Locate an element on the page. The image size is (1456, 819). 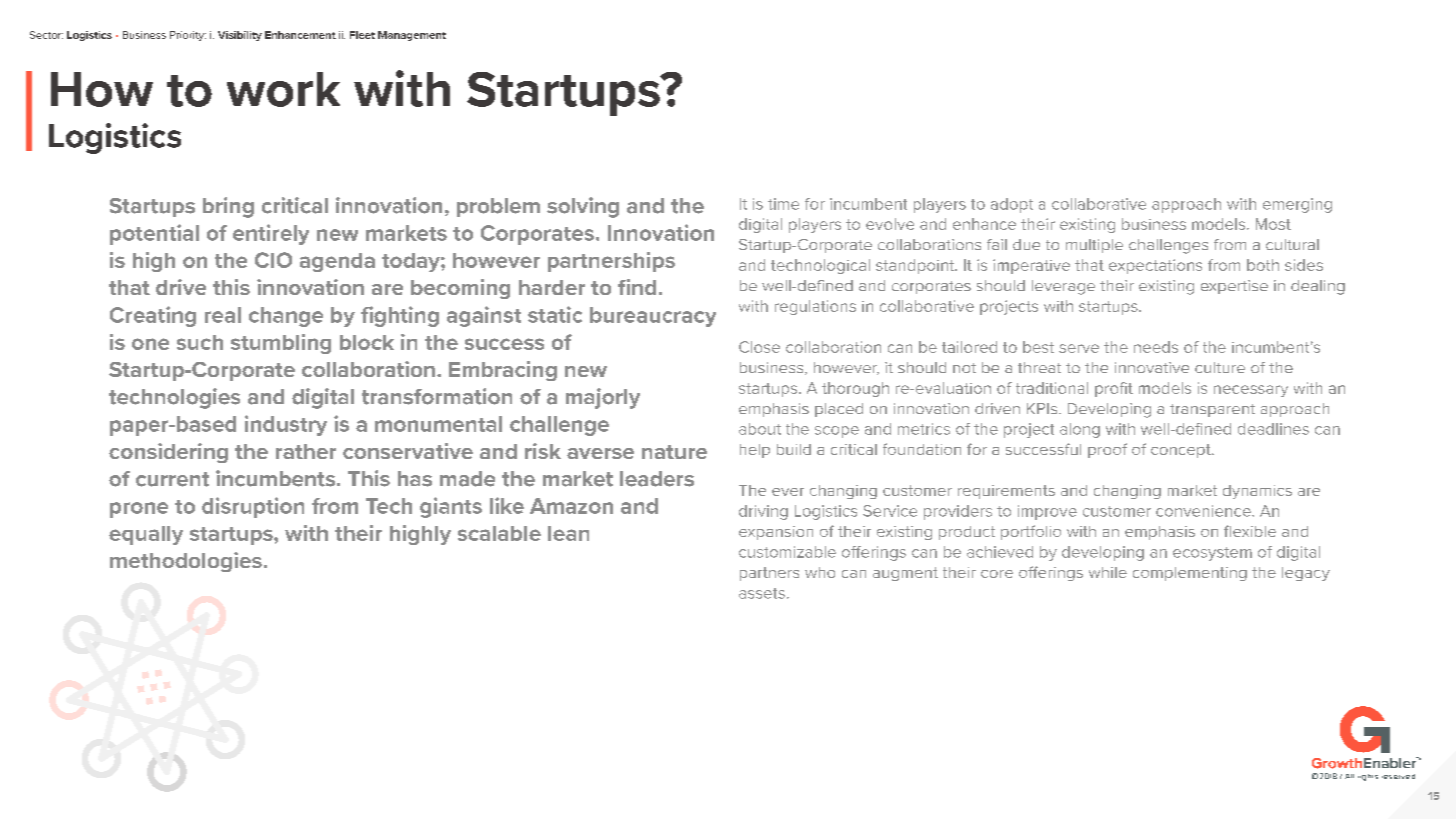
Management is located at coordinates (412, 36).
